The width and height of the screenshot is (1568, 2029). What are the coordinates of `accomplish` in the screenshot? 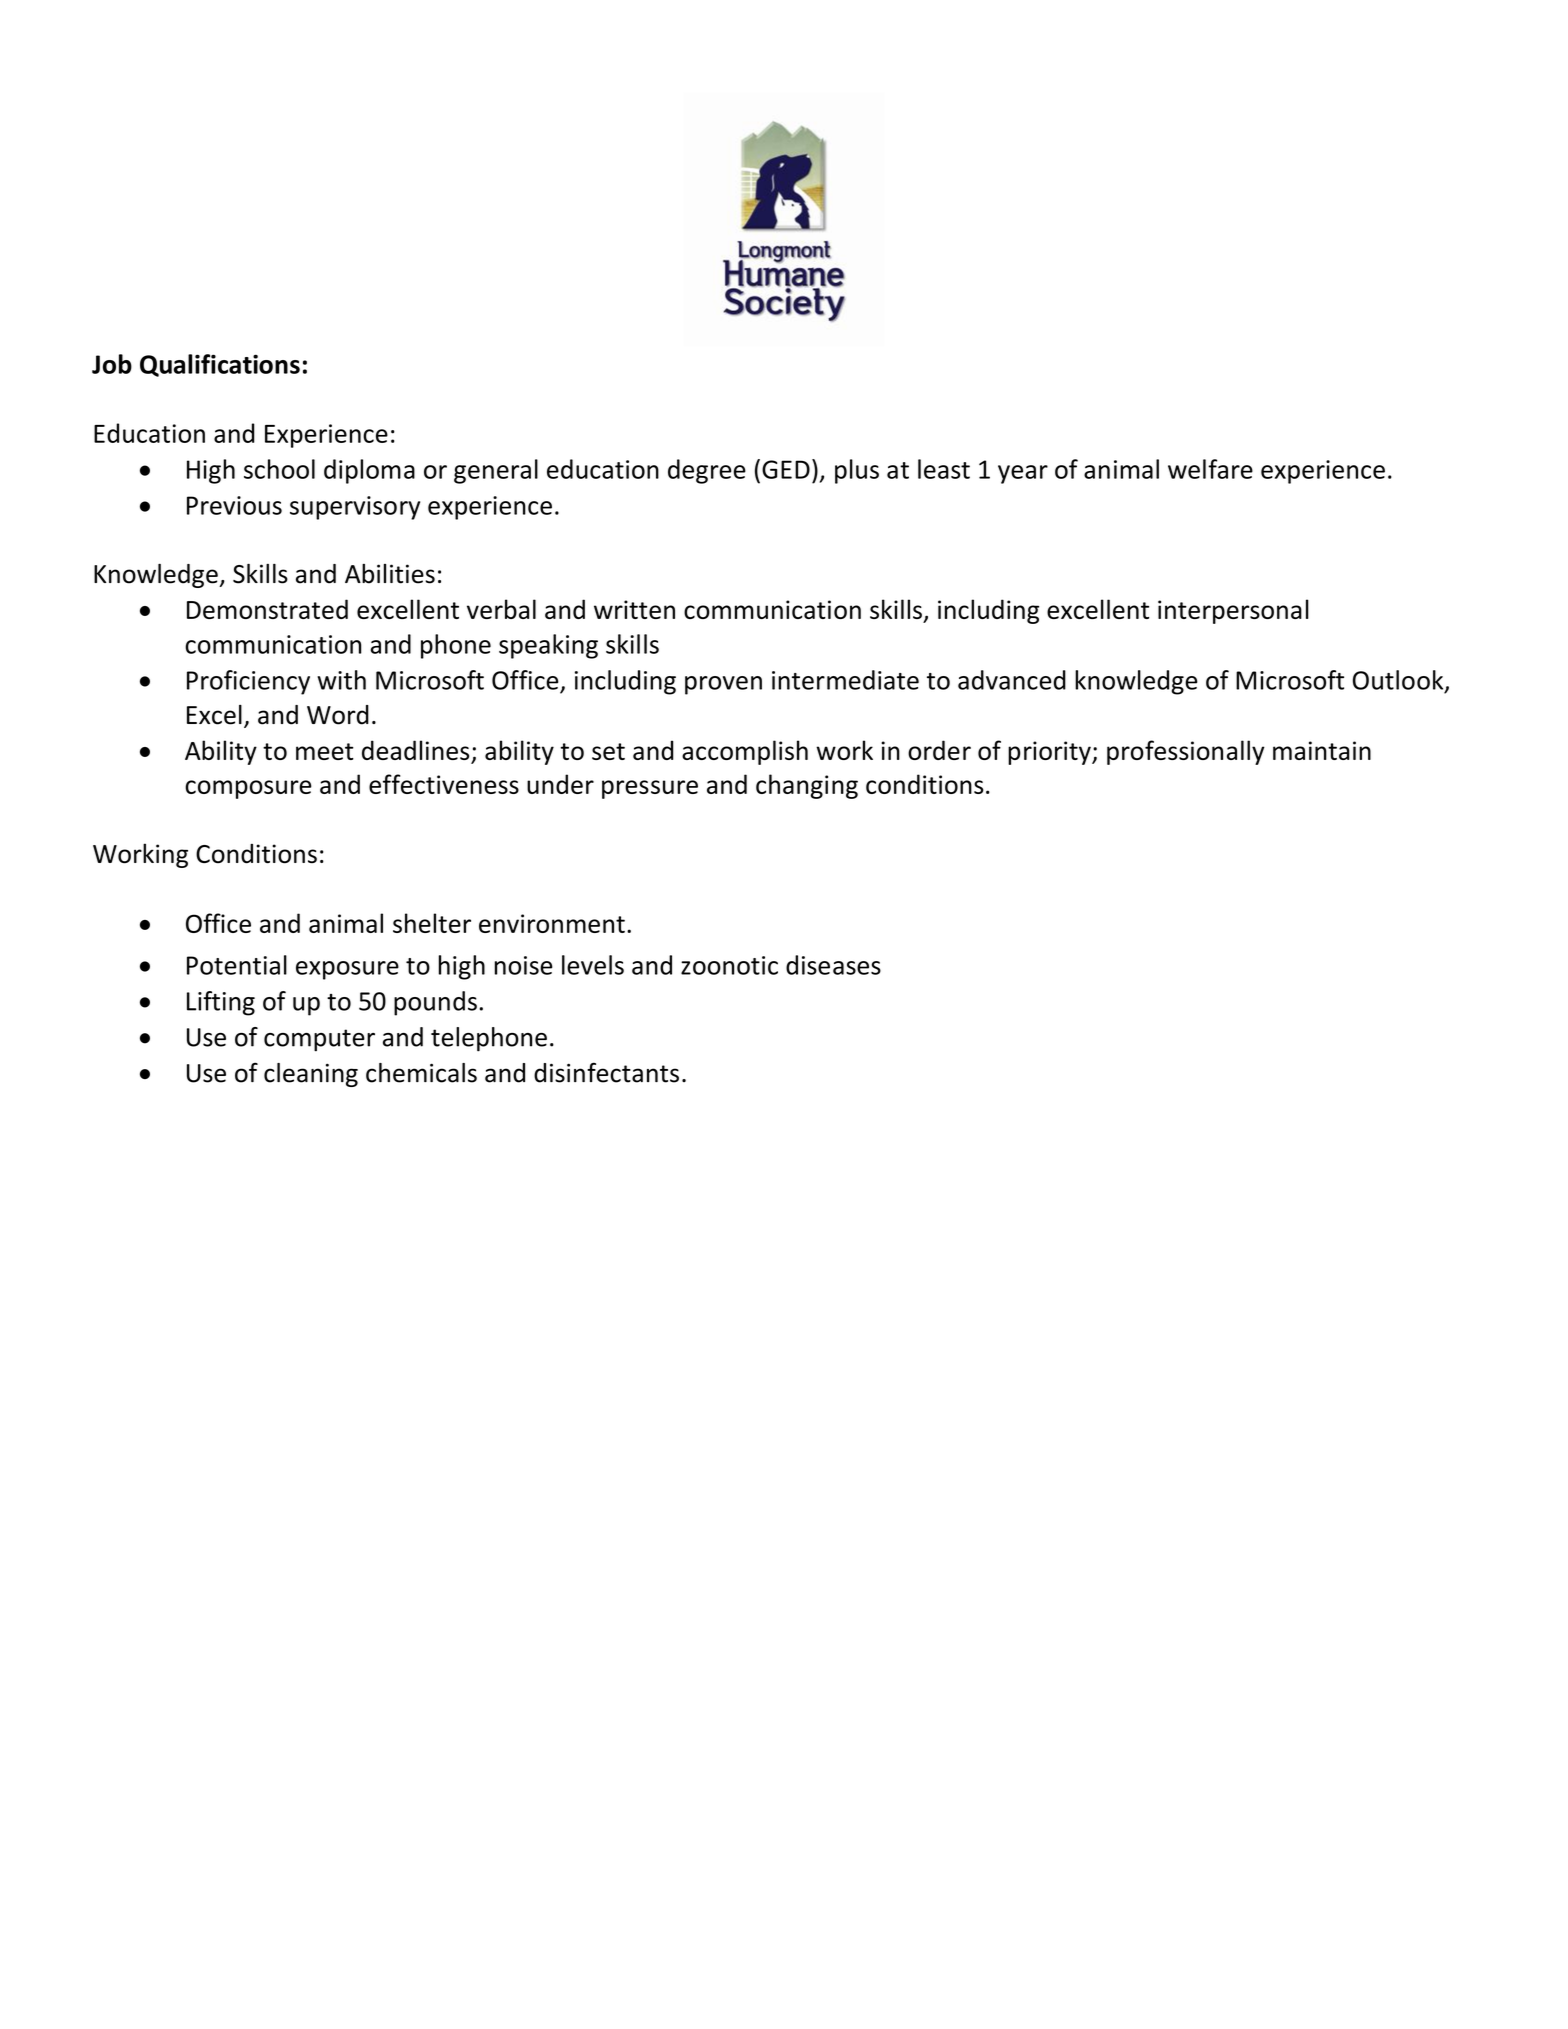 It's located at (745, 752).
